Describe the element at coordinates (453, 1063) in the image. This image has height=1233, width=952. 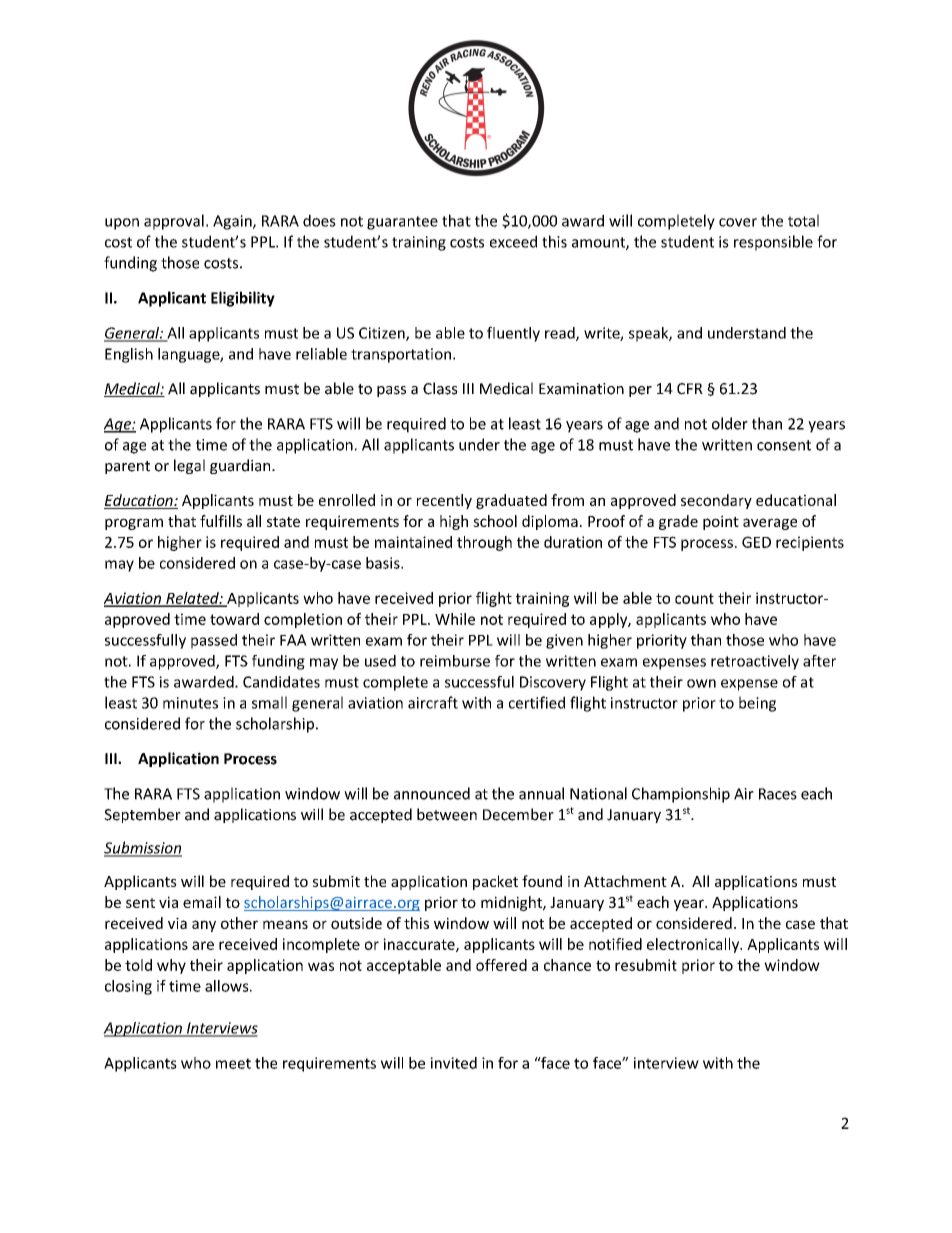
I see `invited` at that location.
